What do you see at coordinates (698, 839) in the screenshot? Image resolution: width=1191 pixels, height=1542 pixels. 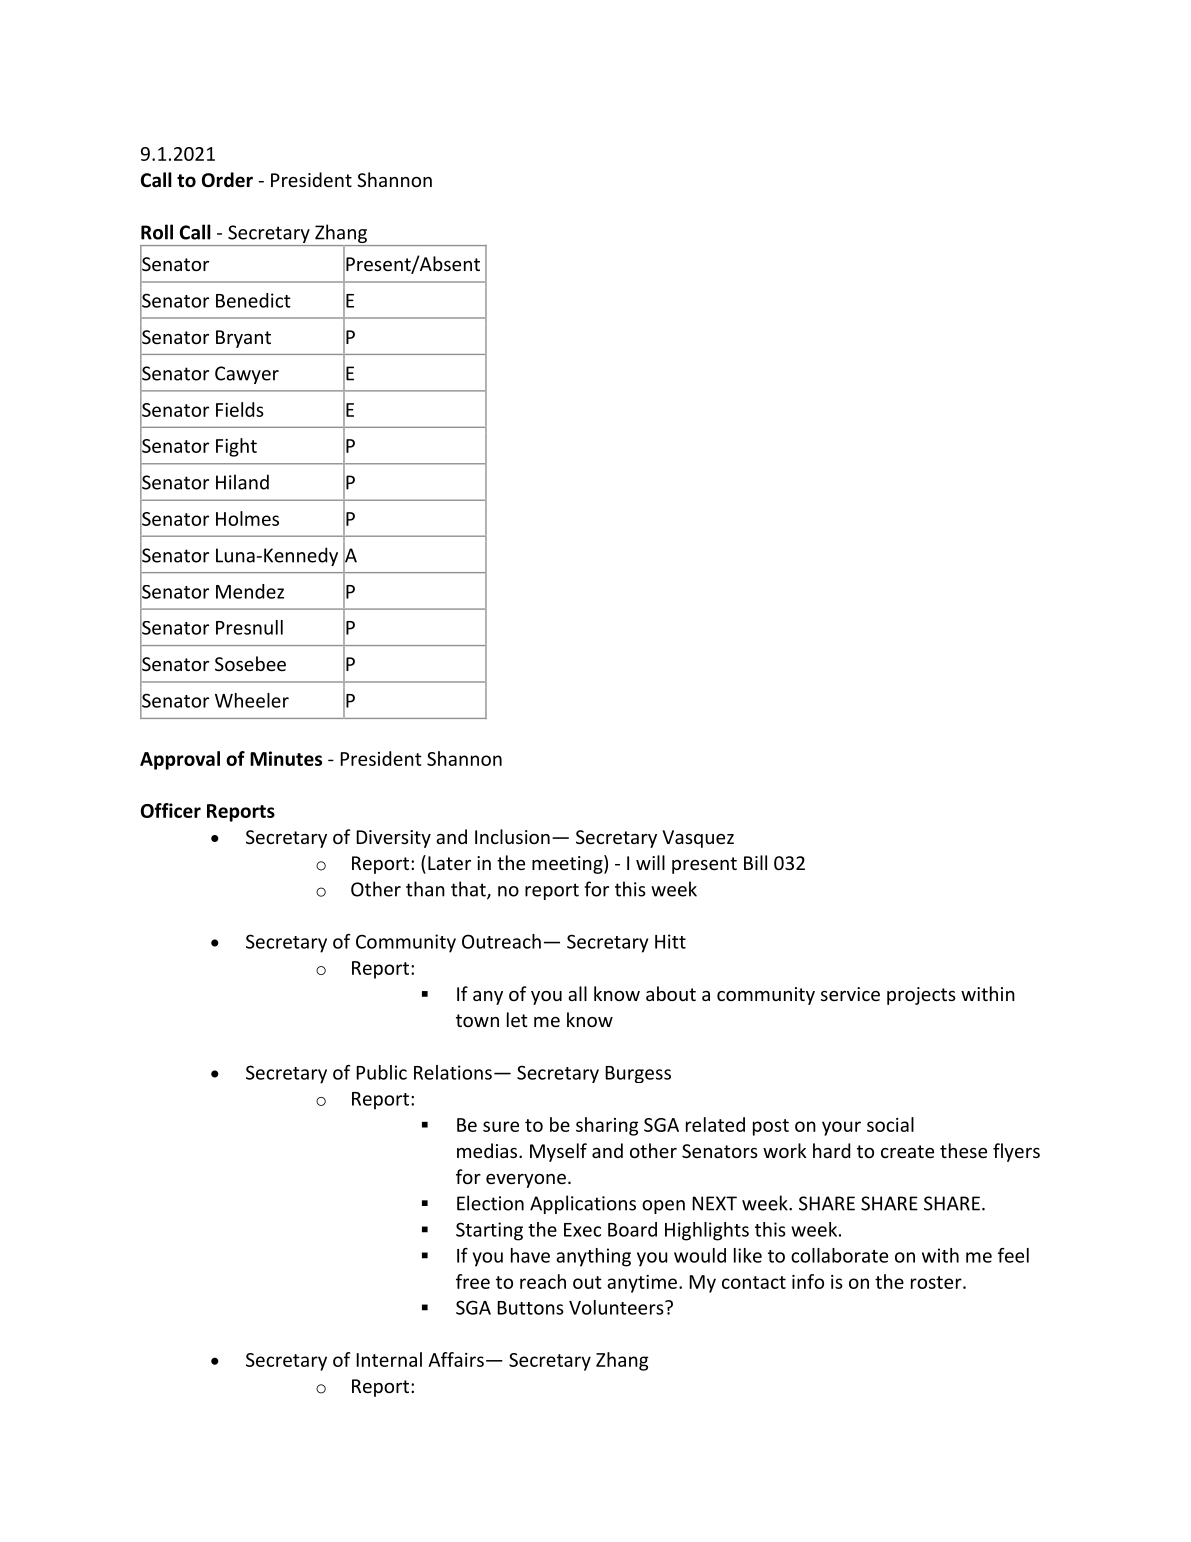 I see `Vasquez` at bounding box center [698, 839].
